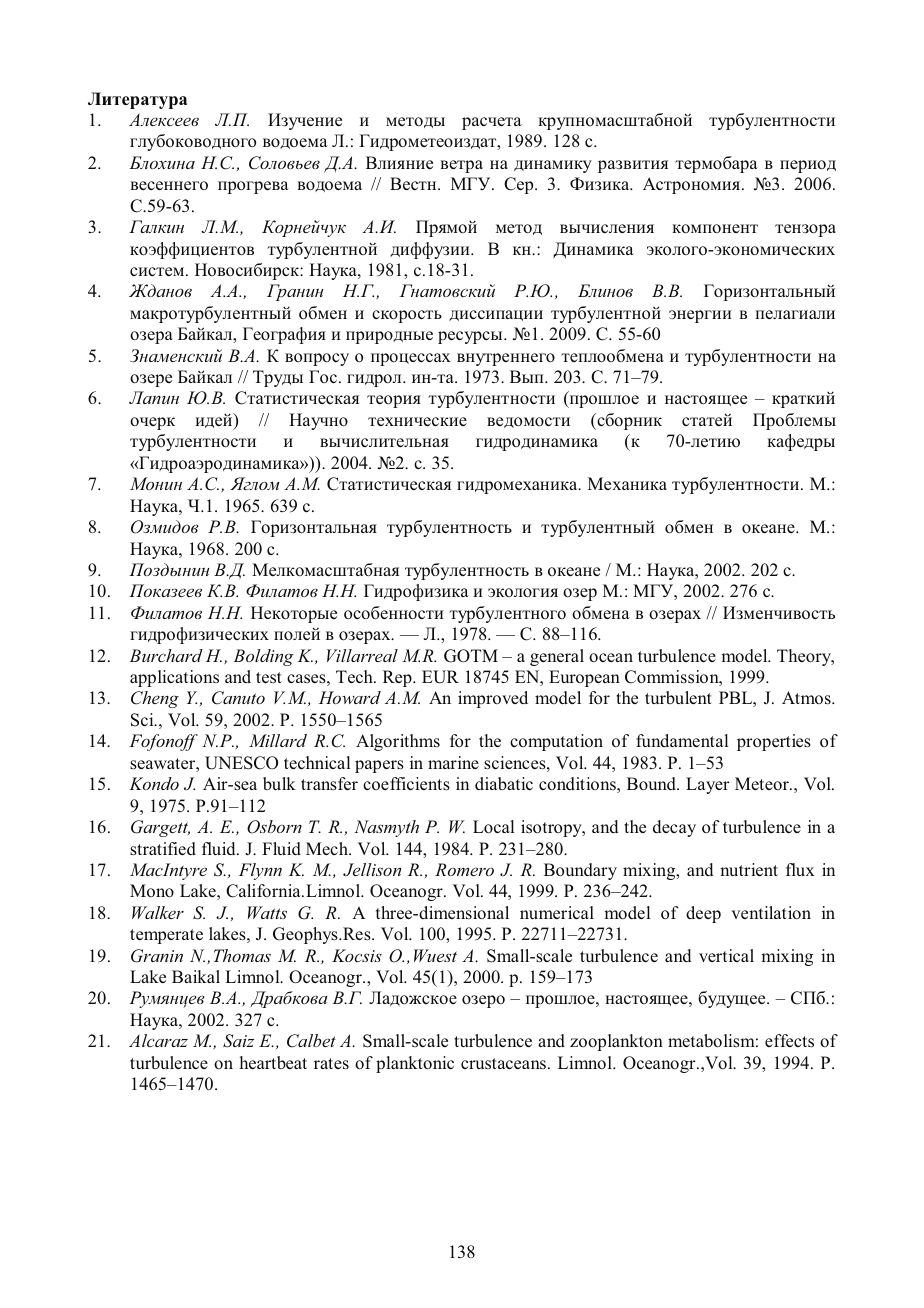  What do you see at coordinates (505, 1064) in the screenshot?
I see `crustaceans` at bounding box center [505, 1064].
